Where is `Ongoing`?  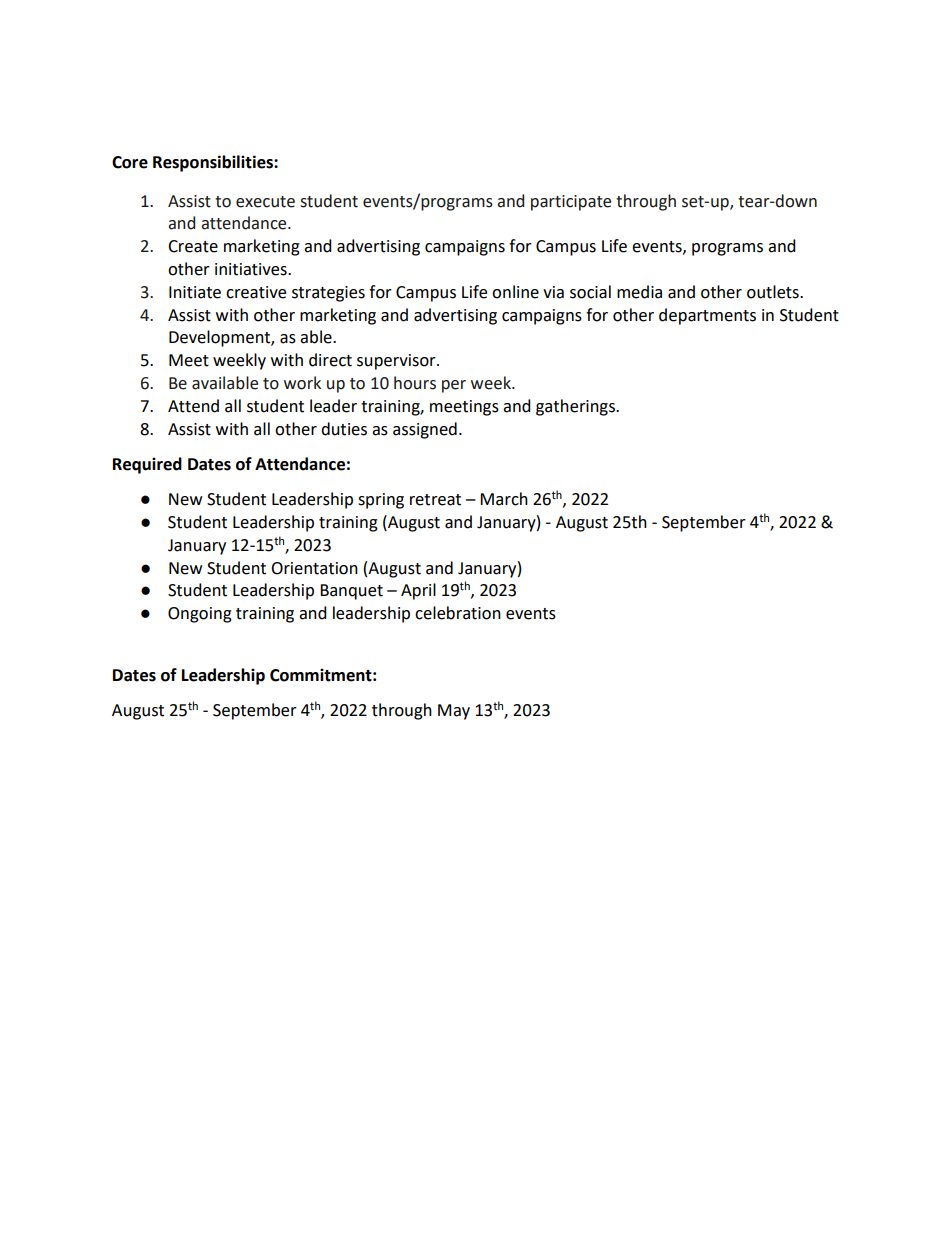
Ongoing is located at coordinates (200, 615).
